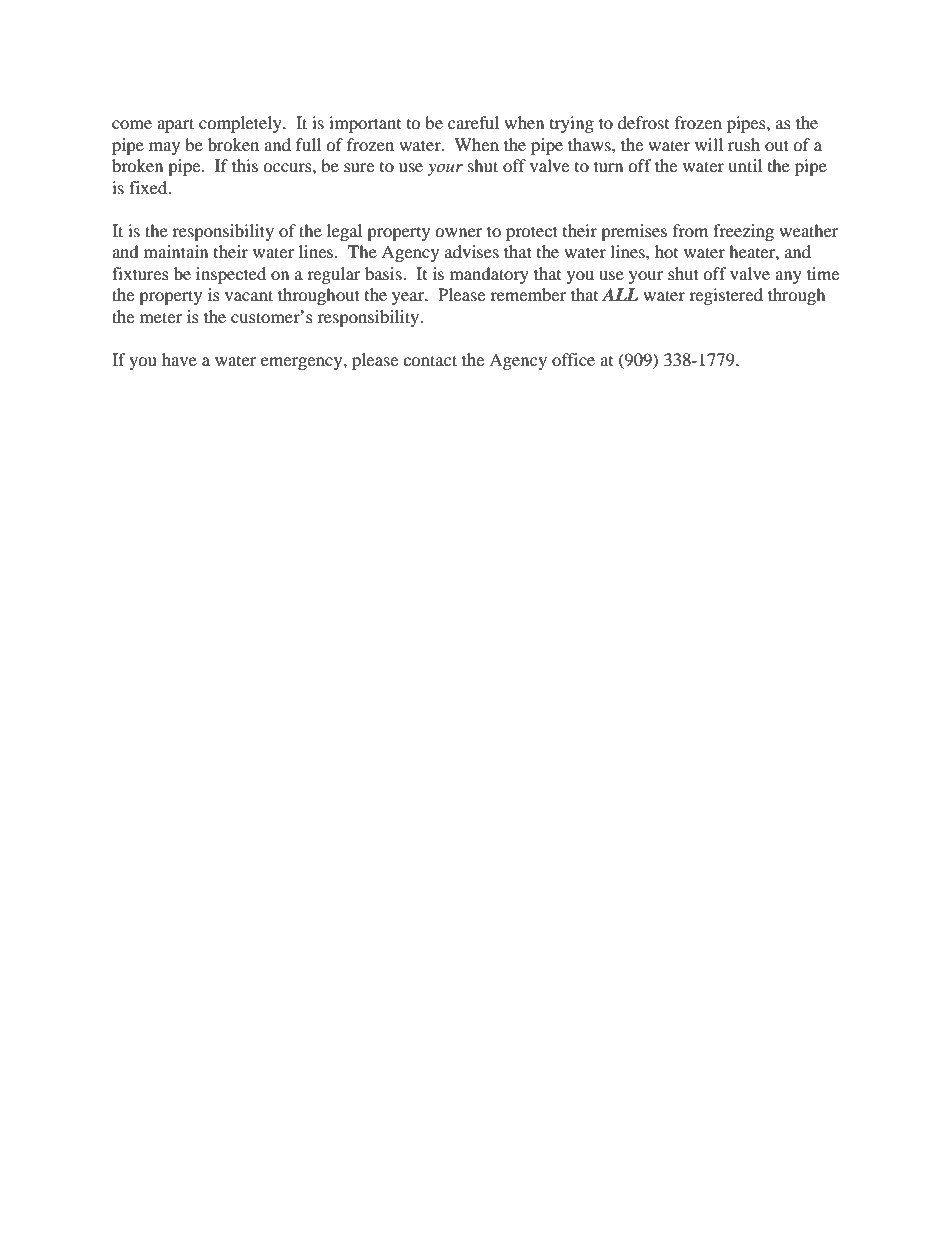 The width and height of the screenshot is (952, 1233). What do you see at coordinates (430, 360) in the screenshot?
I see `contact` at bounding box center [430, 360].
